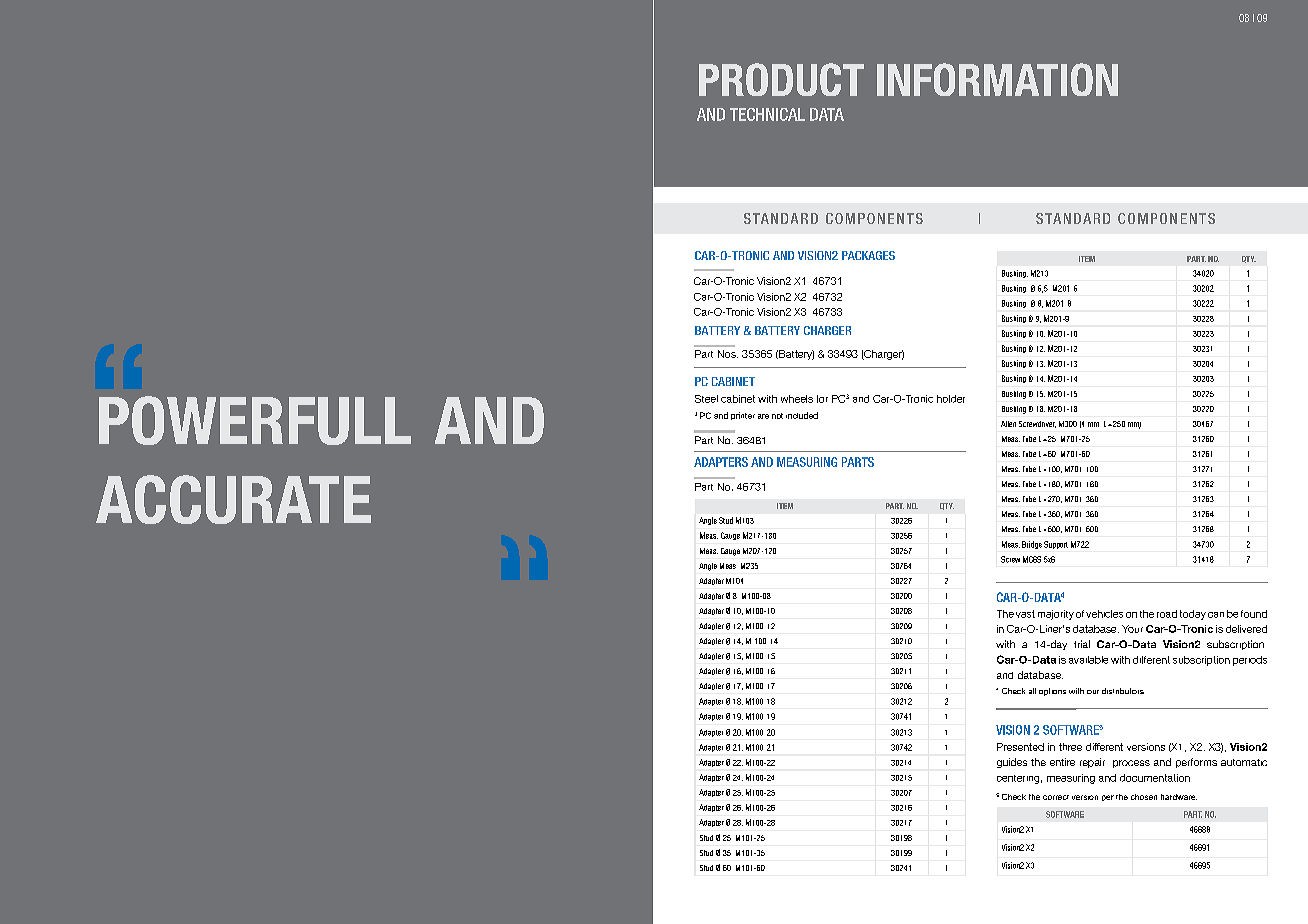 The width and height of the screenshot is (1308, 924). Describe the element at coordinates (1012, 763) in the screenshot. I see `guides` at that location.
